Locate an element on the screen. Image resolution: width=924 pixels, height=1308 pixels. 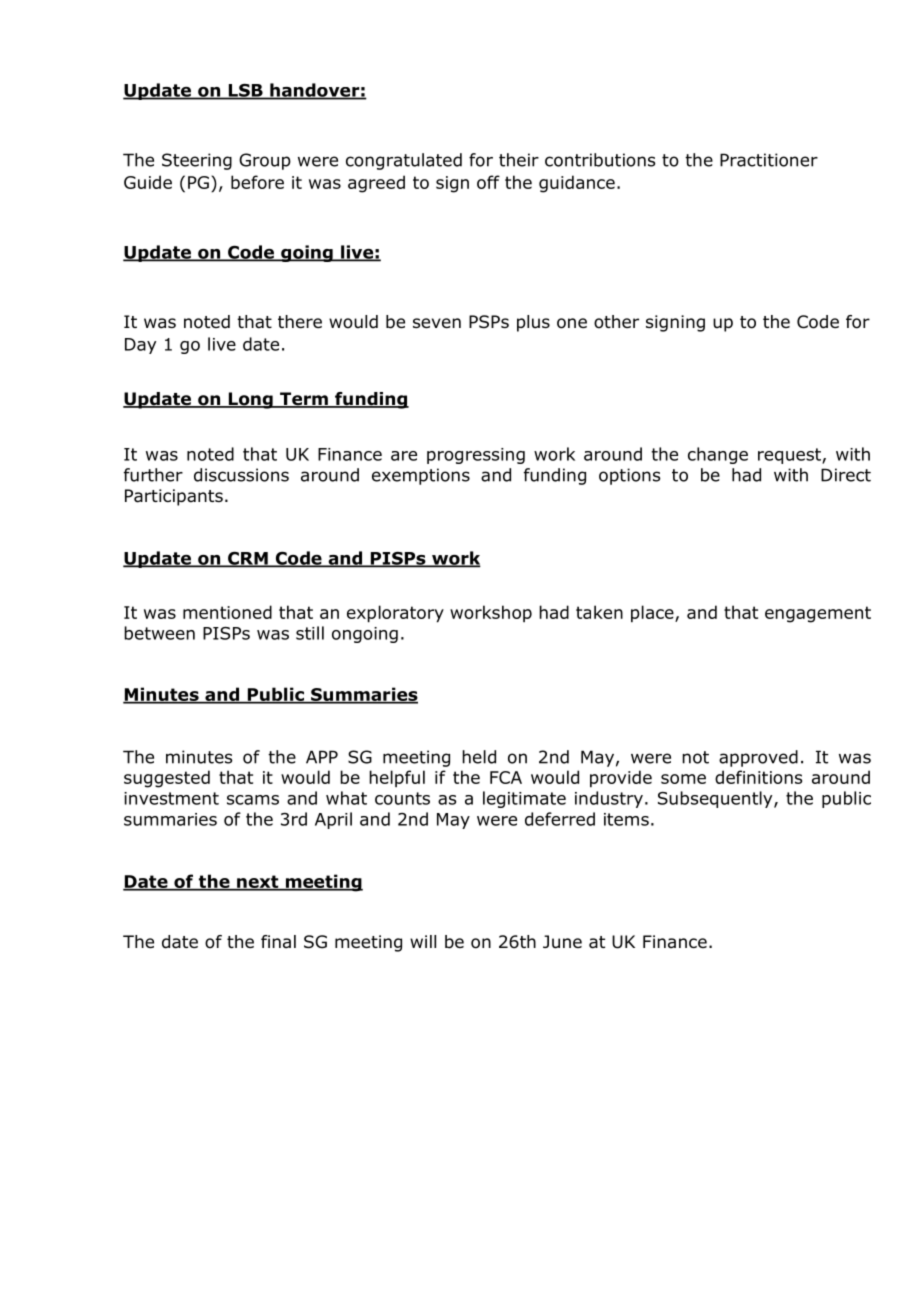
mentioned is located at coordinates (227, 612).
